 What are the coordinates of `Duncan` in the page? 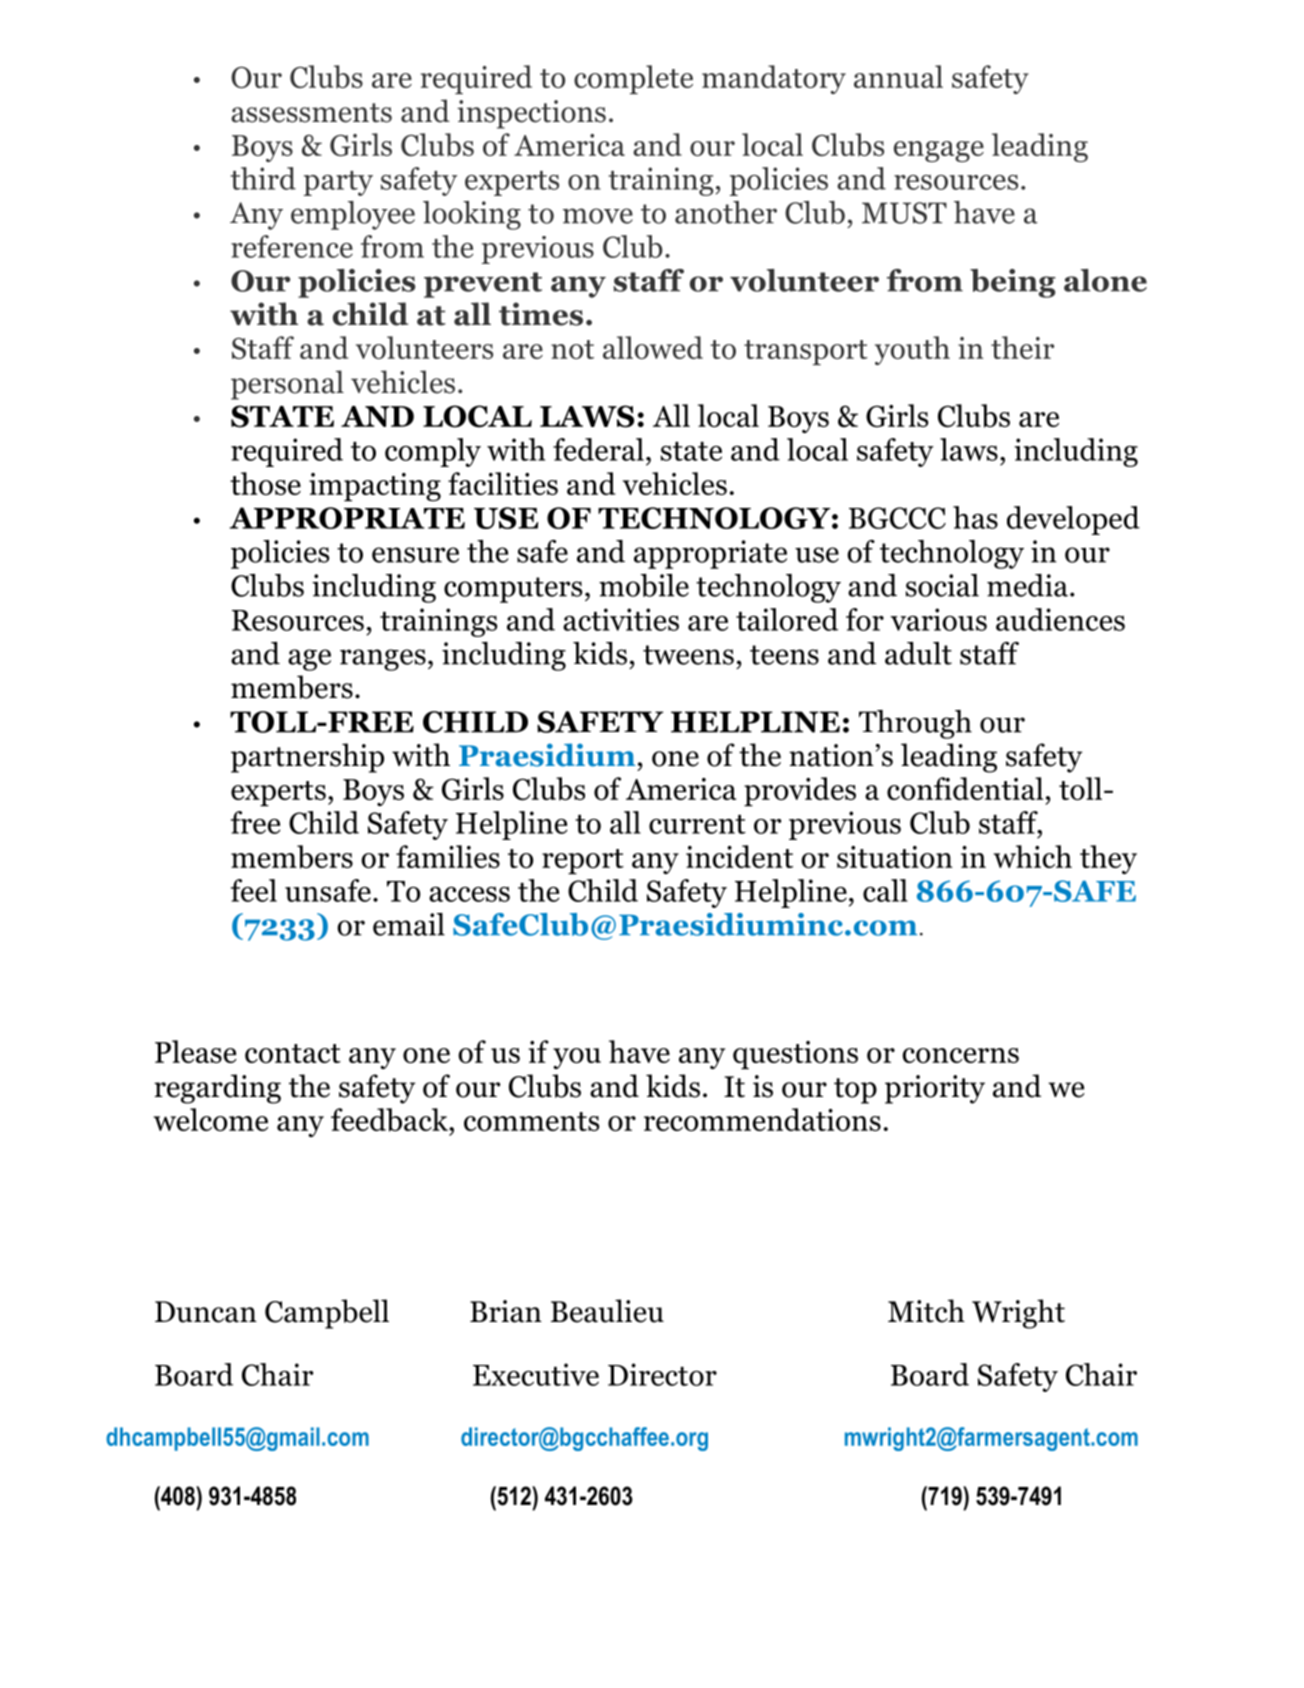 It's located at (206, 1312).
